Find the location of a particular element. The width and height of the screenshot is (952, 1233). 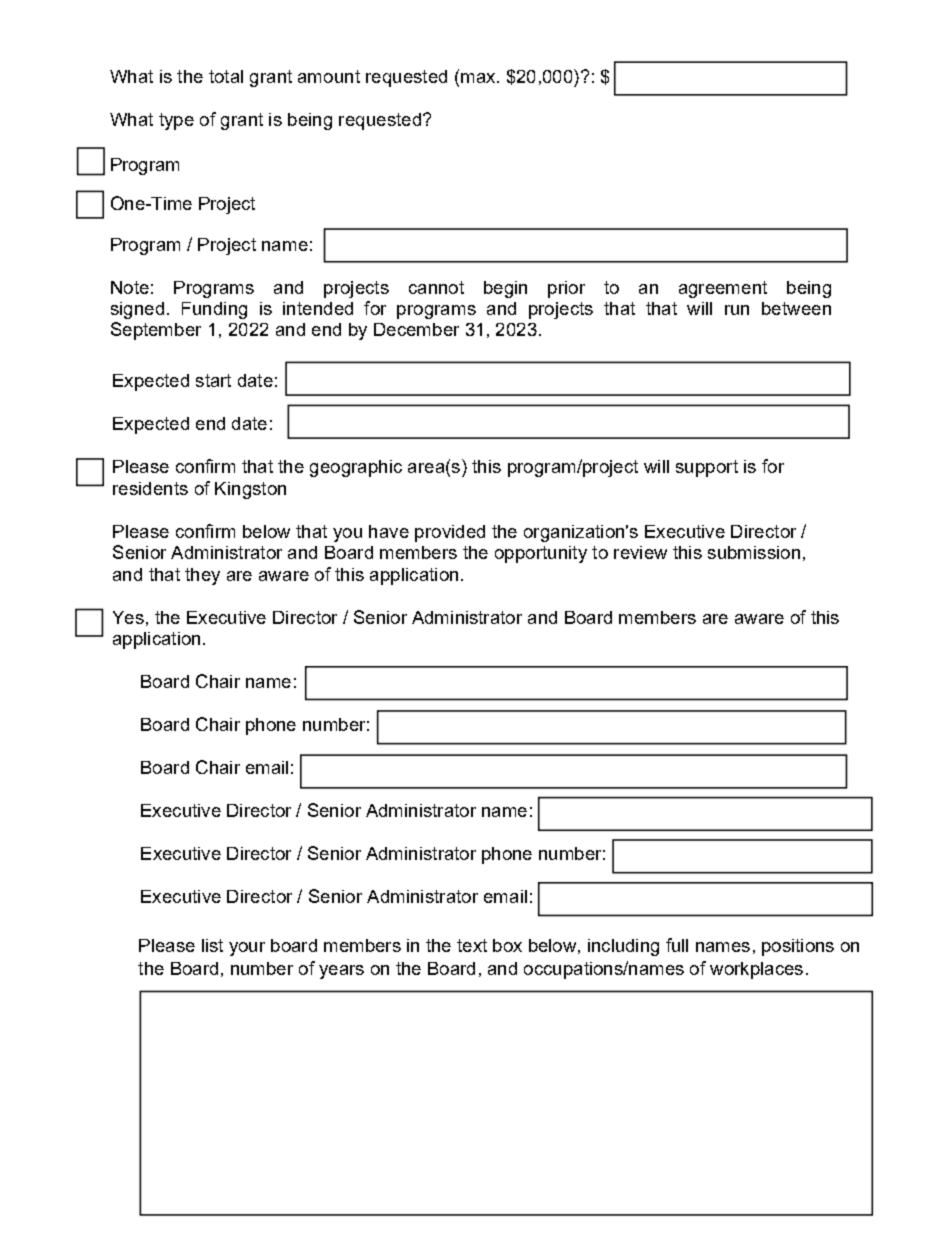

Kingston is located at coordinates (250, 490).
